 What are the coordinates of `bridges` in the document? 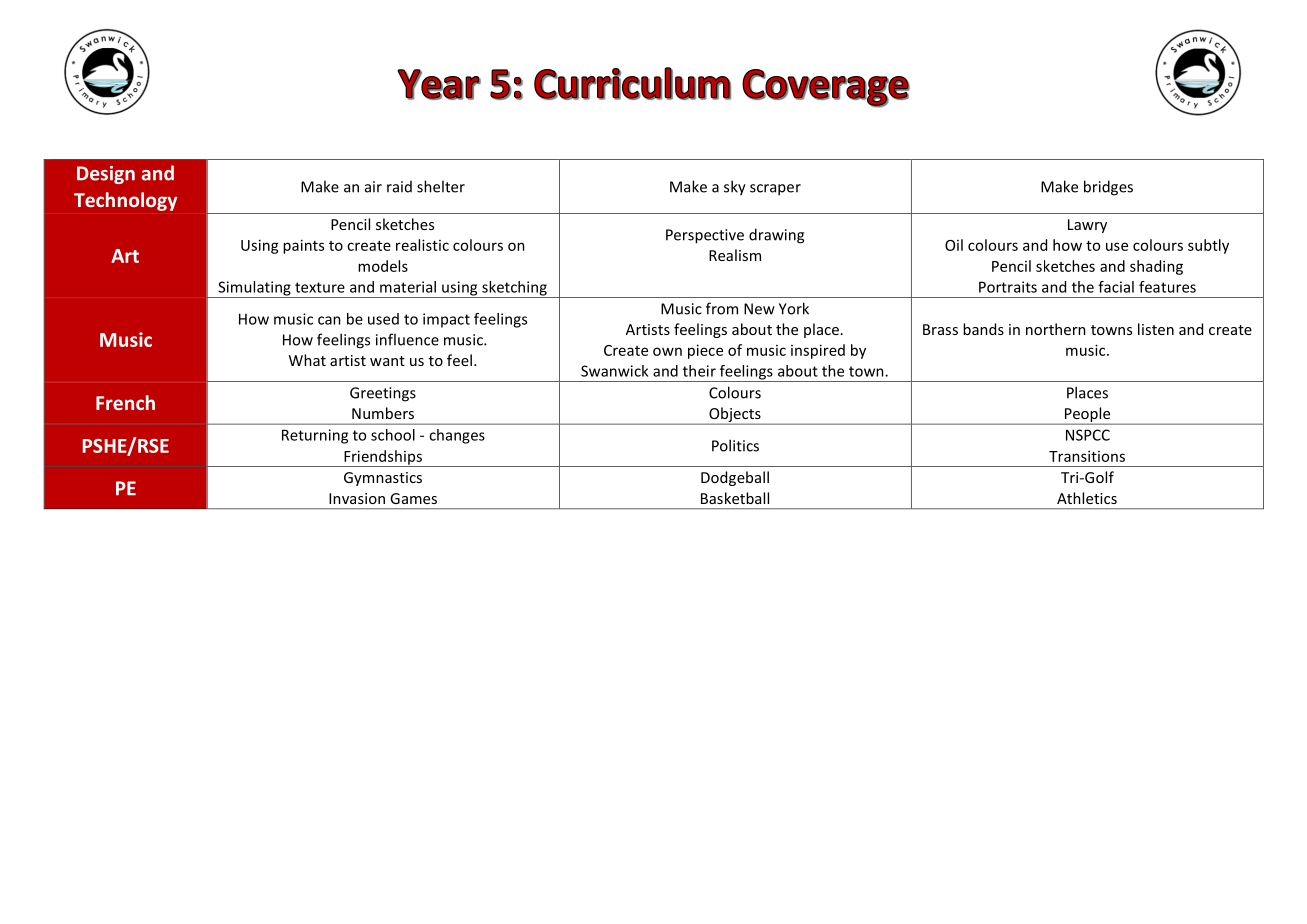 It's located at (1108, 188).
